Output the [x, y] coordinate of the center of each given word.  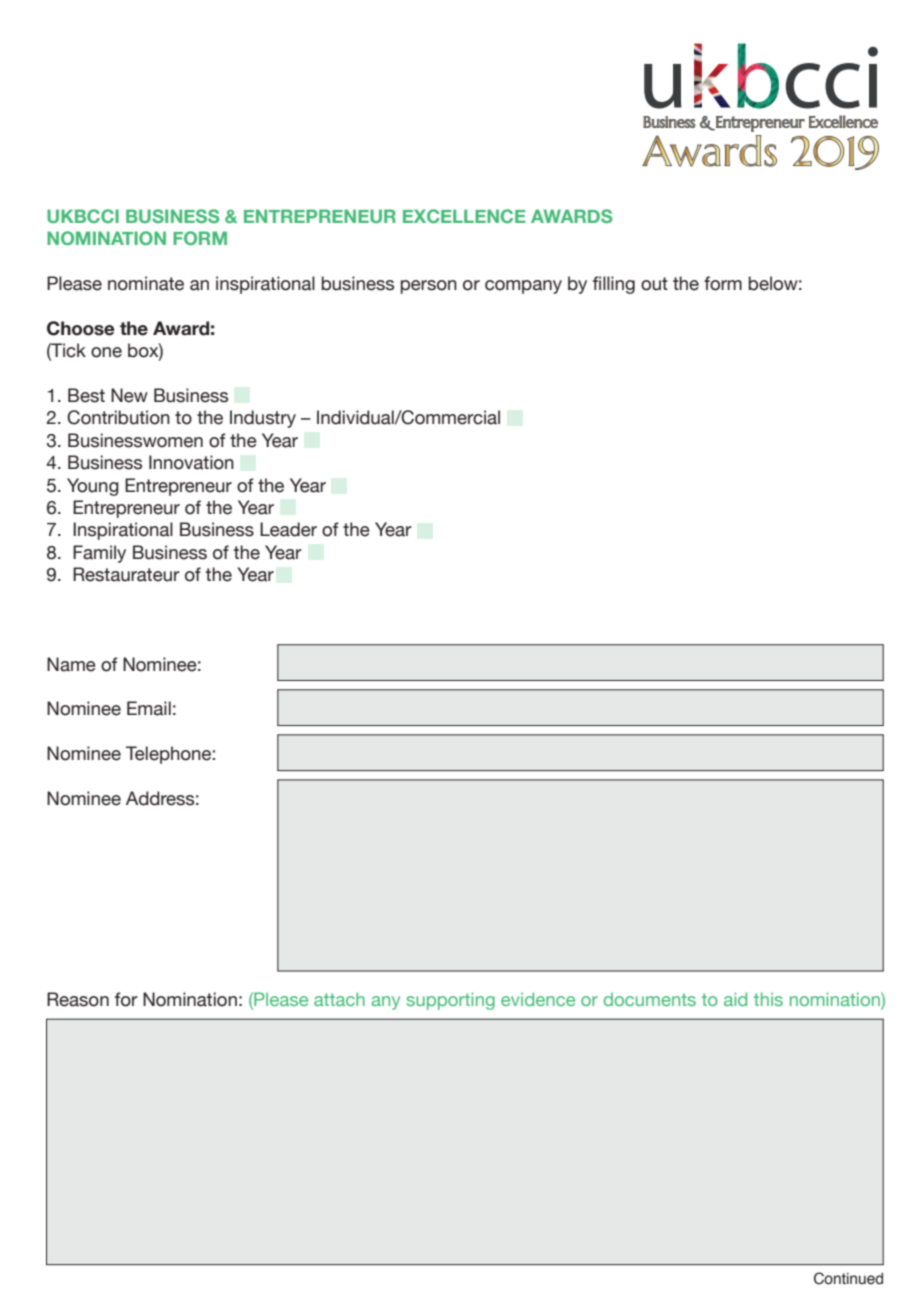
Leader [288, 529]
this [768, 999]
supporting [450, 1001]
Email [149, 708]
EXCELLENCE [464, 216]
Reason [78, 999]
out [654, 284]
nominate [146, 283]
